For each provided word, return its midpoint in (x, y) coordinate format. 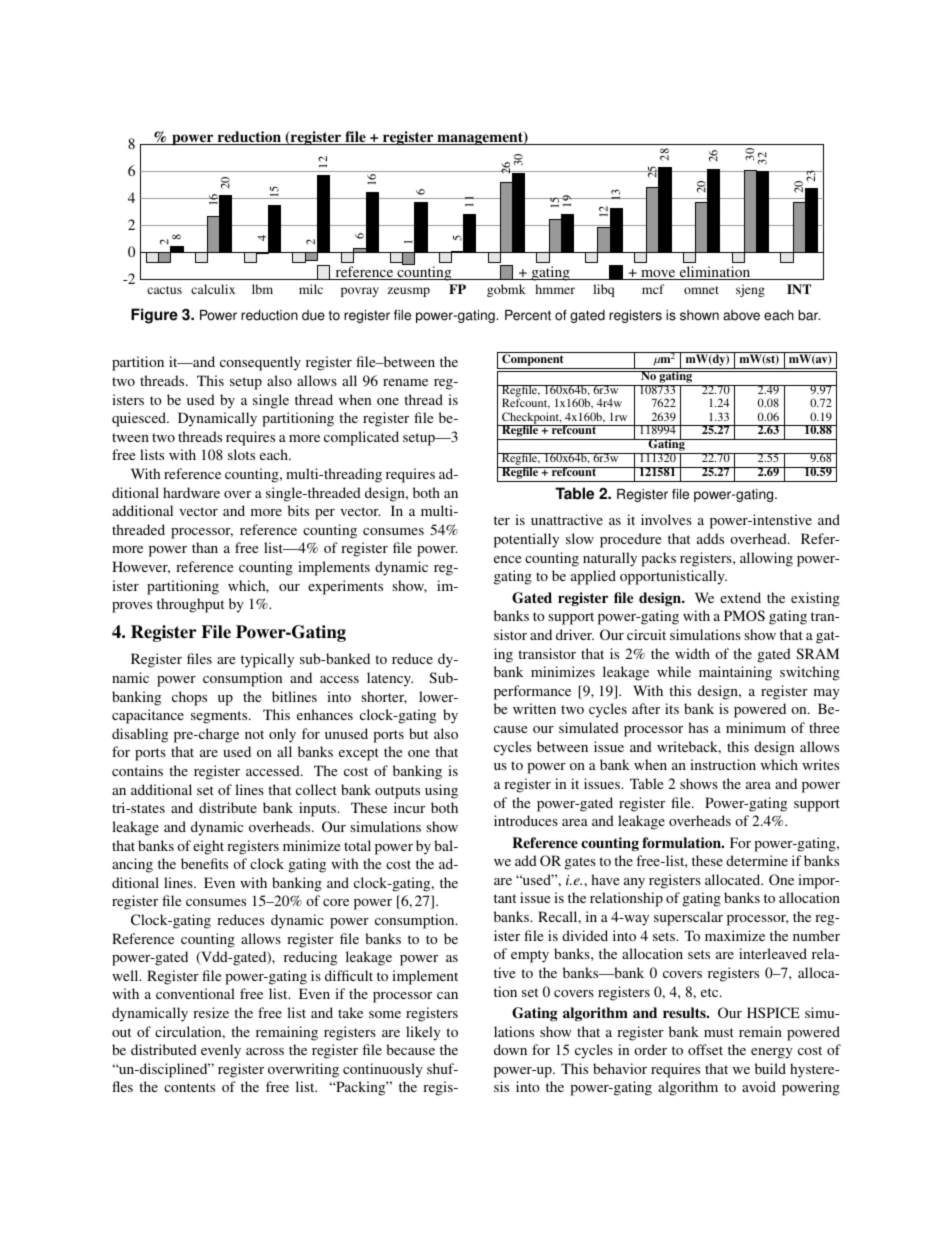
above (741, 315)
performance (532, 692)
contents (189, 1087)
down (510, 1049)
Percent (528, 315)
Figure (154, 316)
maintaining (735, 673)
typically (267, 660)
